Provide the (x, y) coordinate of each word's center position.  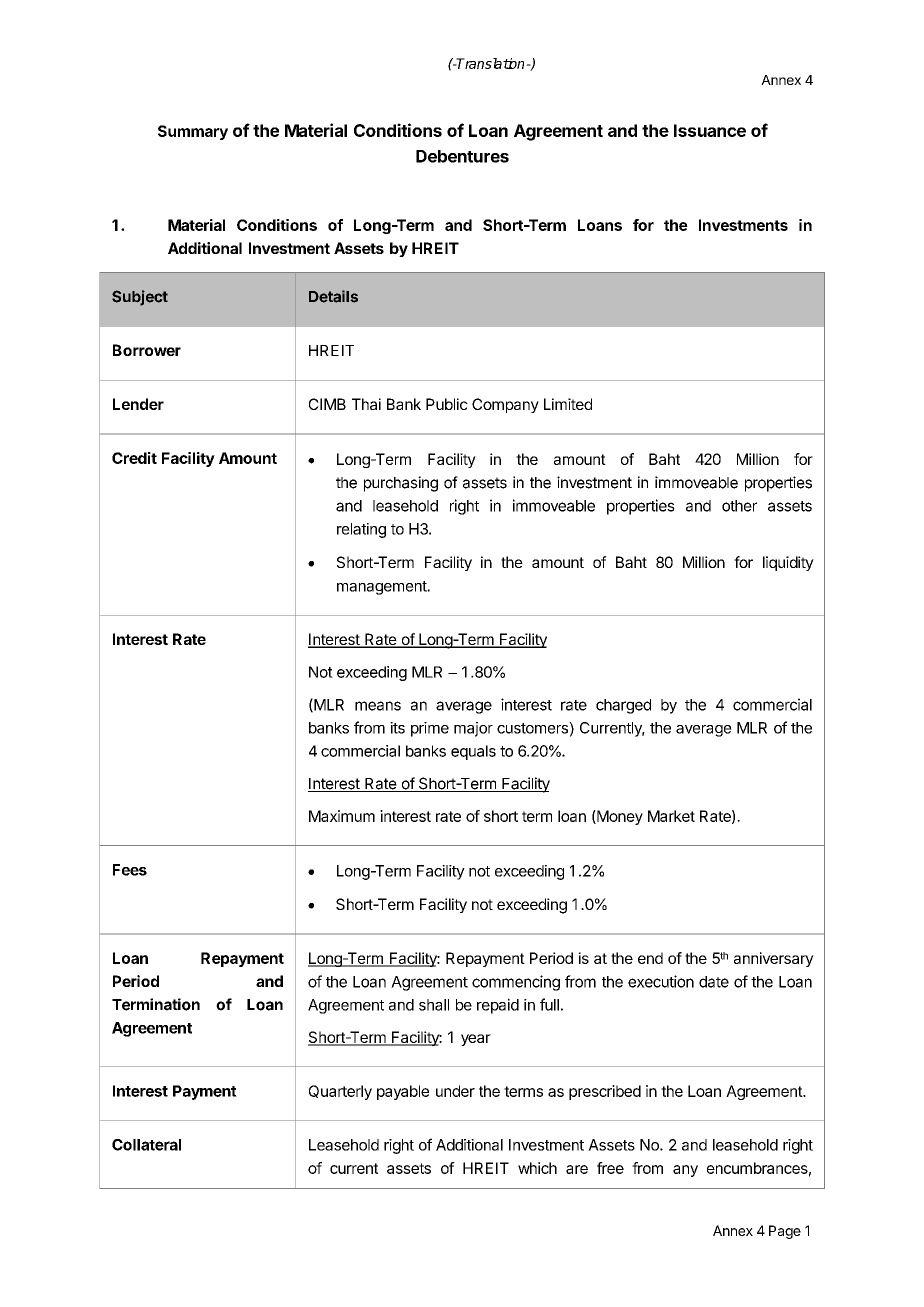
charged (623, 706)
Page (785, 1232)
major (473, 729)
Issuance (710, 130)
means (378, 706)
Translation (491, 63)
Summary (193, 132)
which (537, 1168)
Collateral (146, 1145)
